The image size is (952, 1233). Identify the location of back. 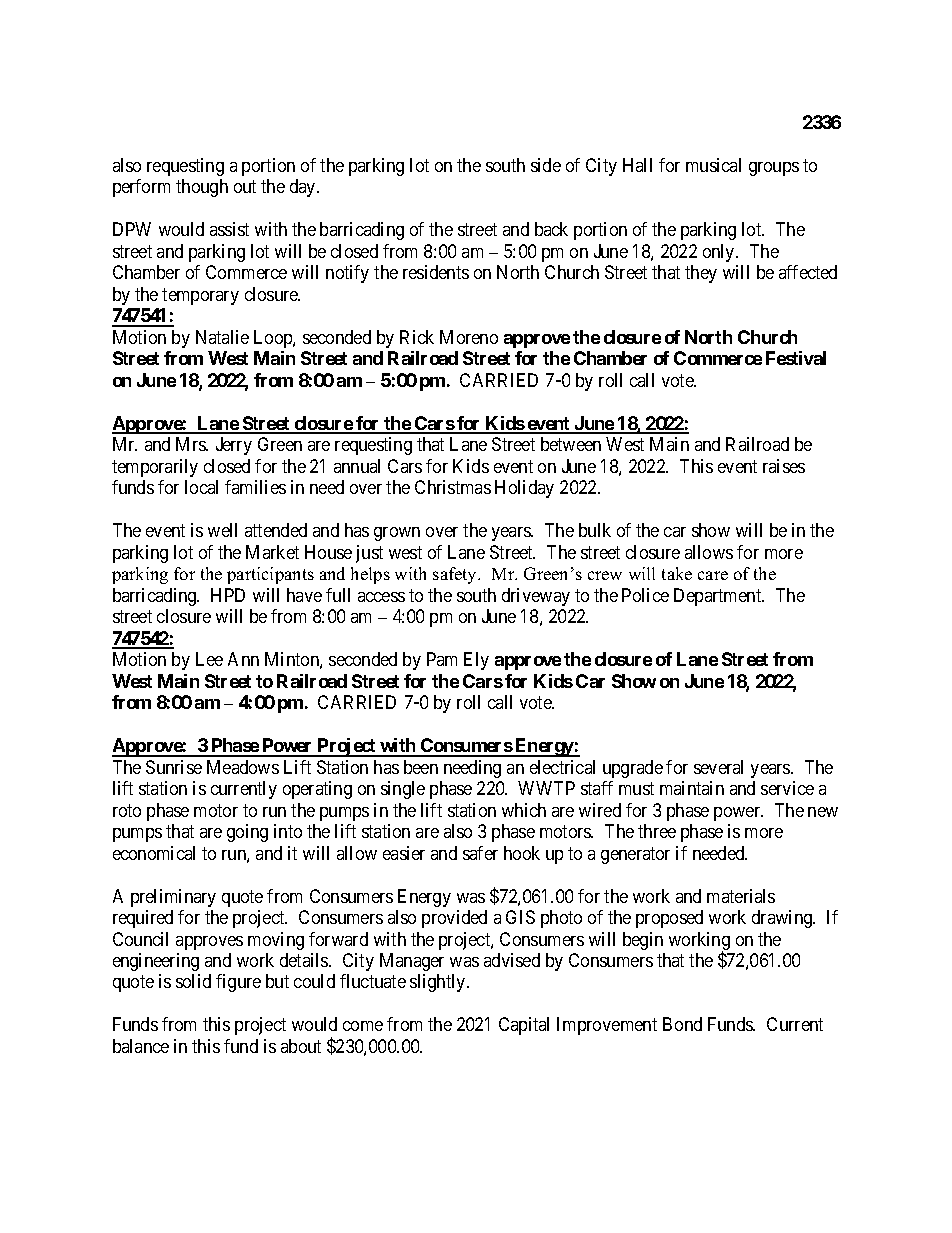
(551, 229).
